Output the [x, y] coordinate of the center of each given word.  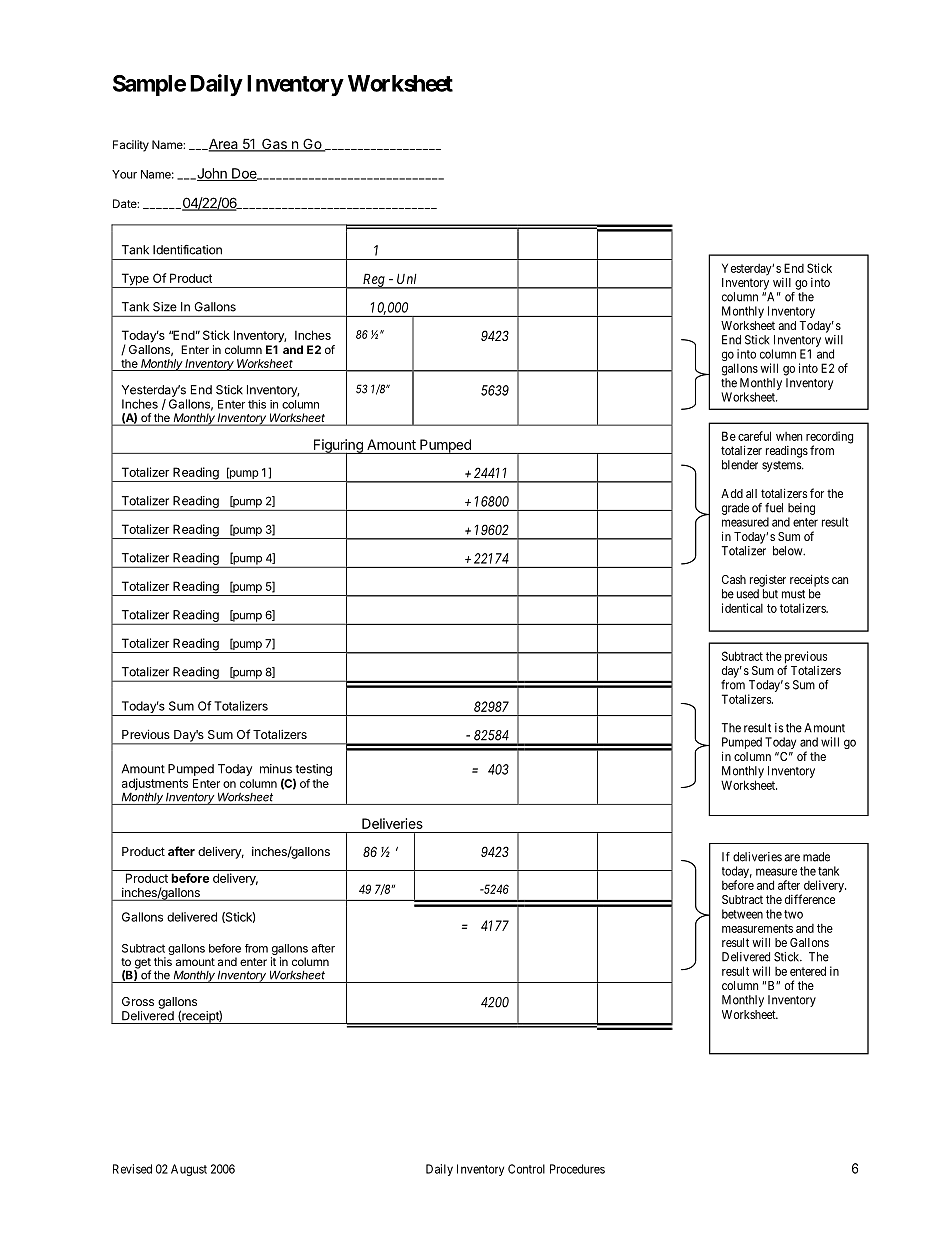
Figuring [338, 447]
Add [732, 493]
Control [526, 1169]
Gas [274, 145]
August [189, 1170]
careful [754, 436]
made [816, 857]
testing [313, 770]
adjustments [155, 785]
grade [735, 509]
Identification [187, 250]
